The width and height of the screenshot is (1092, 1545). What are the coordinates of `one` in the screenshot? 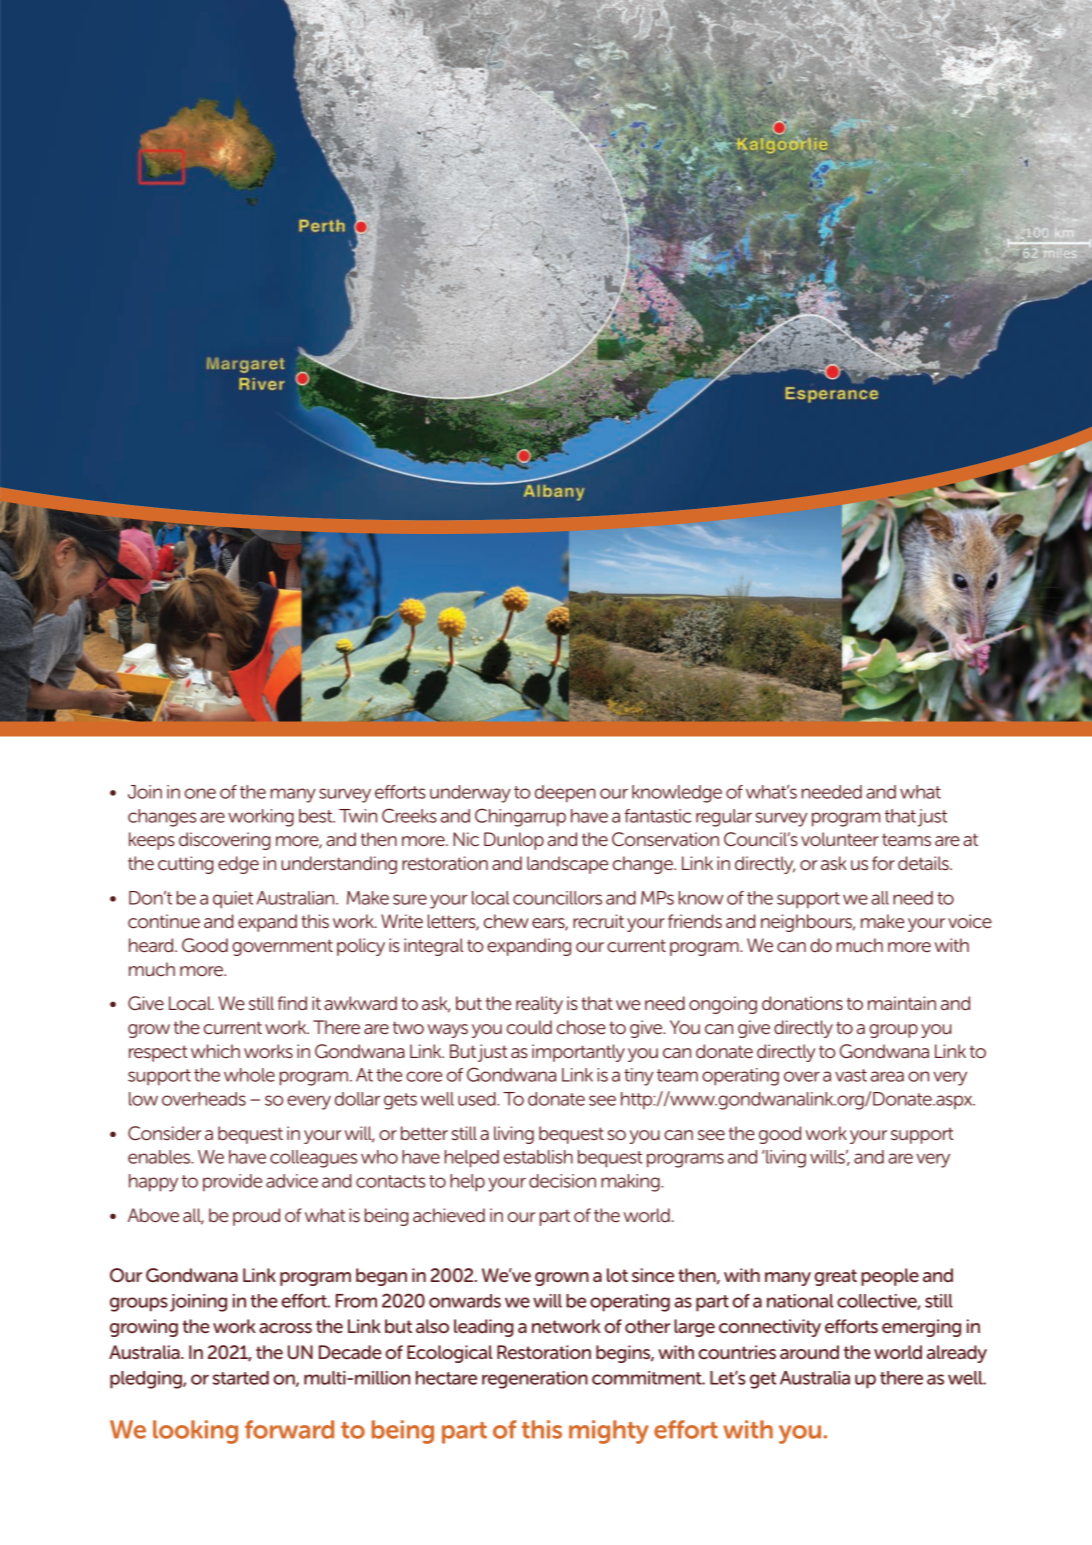 It's located at (200, 793).
